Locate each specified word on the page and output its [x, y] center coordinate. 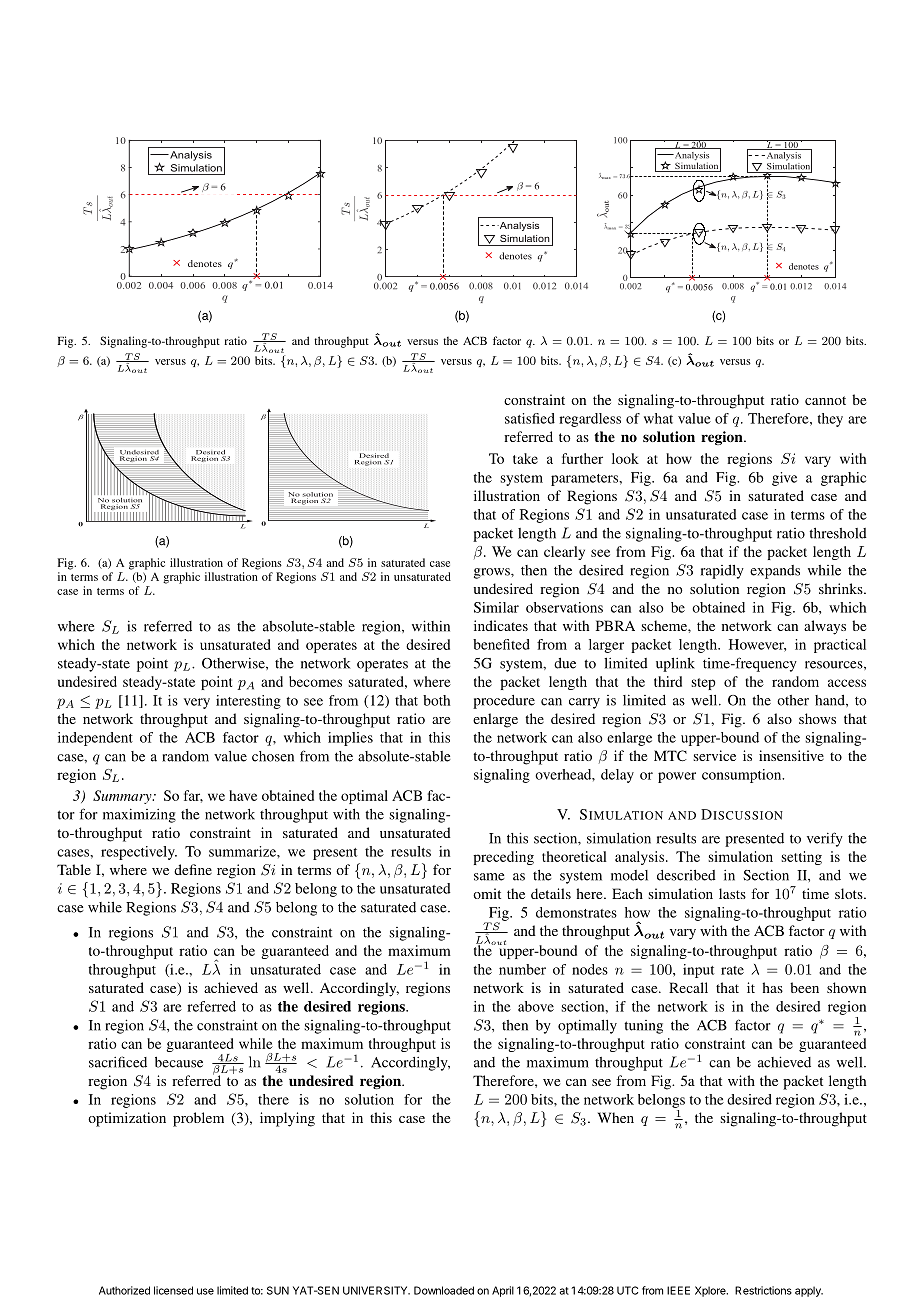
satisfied [530, 418]
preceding [503, 858]
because [179, 1062]
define [193, 869]
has [772, 987]
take [525, 458]
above [536, 1006]
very [197, 703]
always [825, 627]
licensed [173, 1290]
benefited [501, 644]
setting [801, 858]
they [830, 420]
